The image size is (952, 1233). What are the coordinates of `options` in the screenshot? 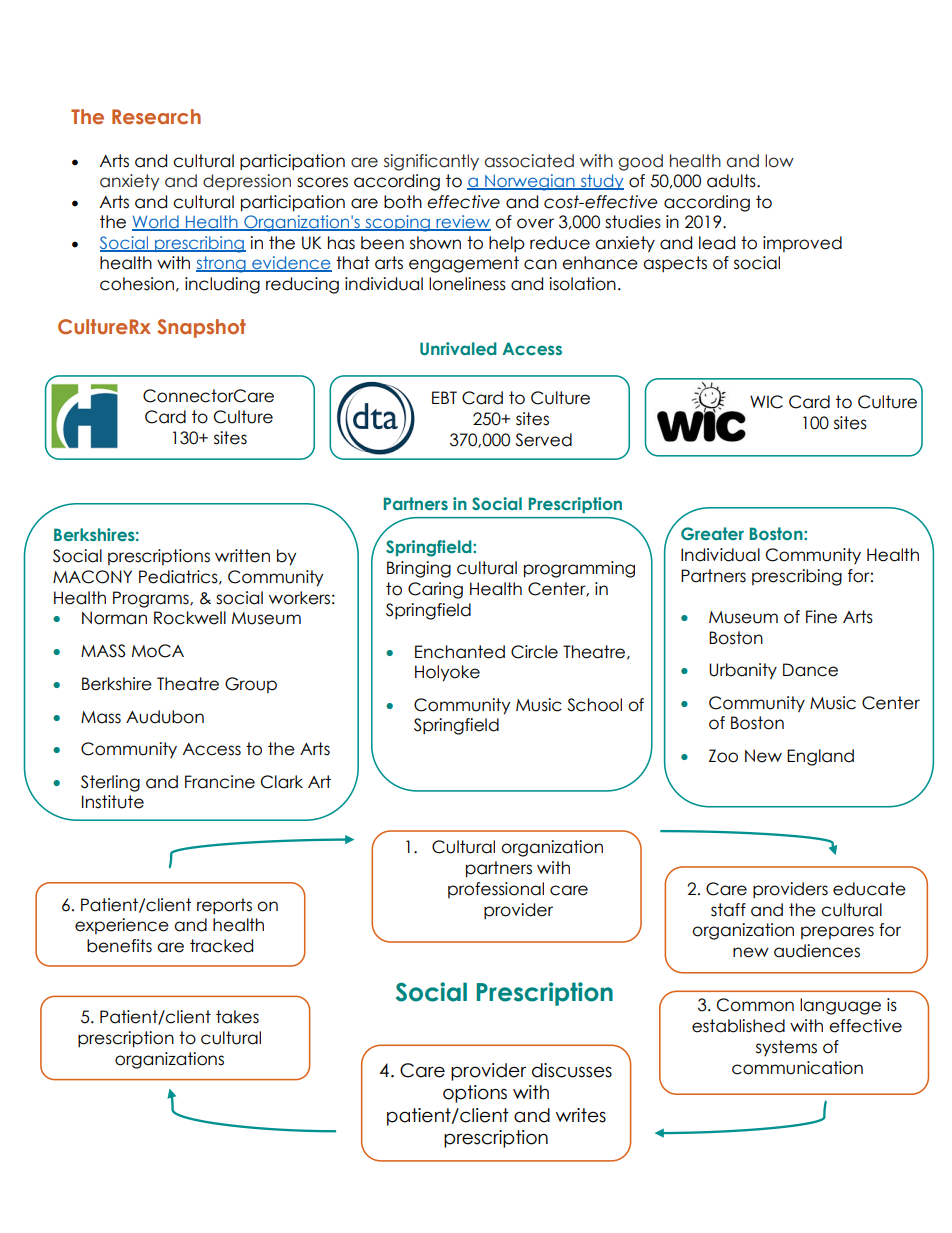 It's located at (475, 1094).
